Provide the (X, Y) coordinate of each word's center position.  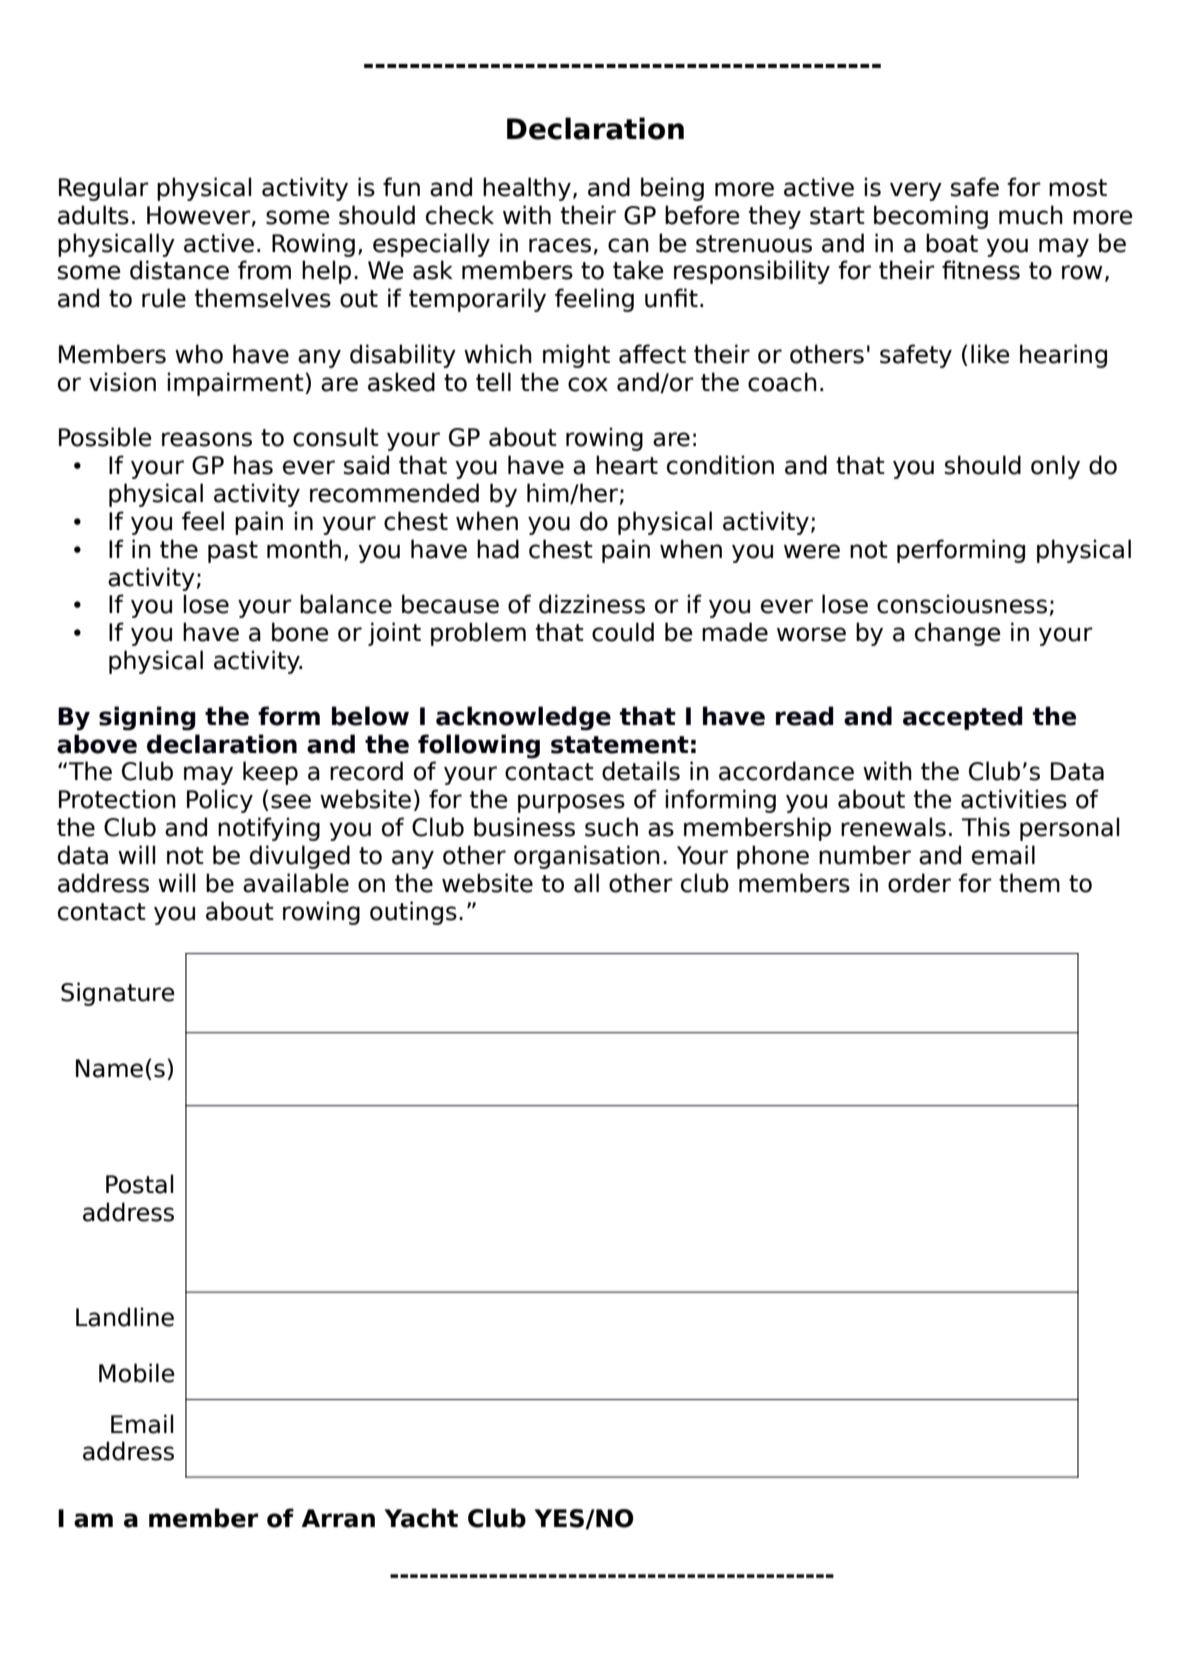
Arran (338, 1518)
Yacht (421, 1518)
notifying (269, 829)
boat (952, 243)
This (986, 827)
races (560, 245)
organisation (587, 857)
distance (179, 270)
